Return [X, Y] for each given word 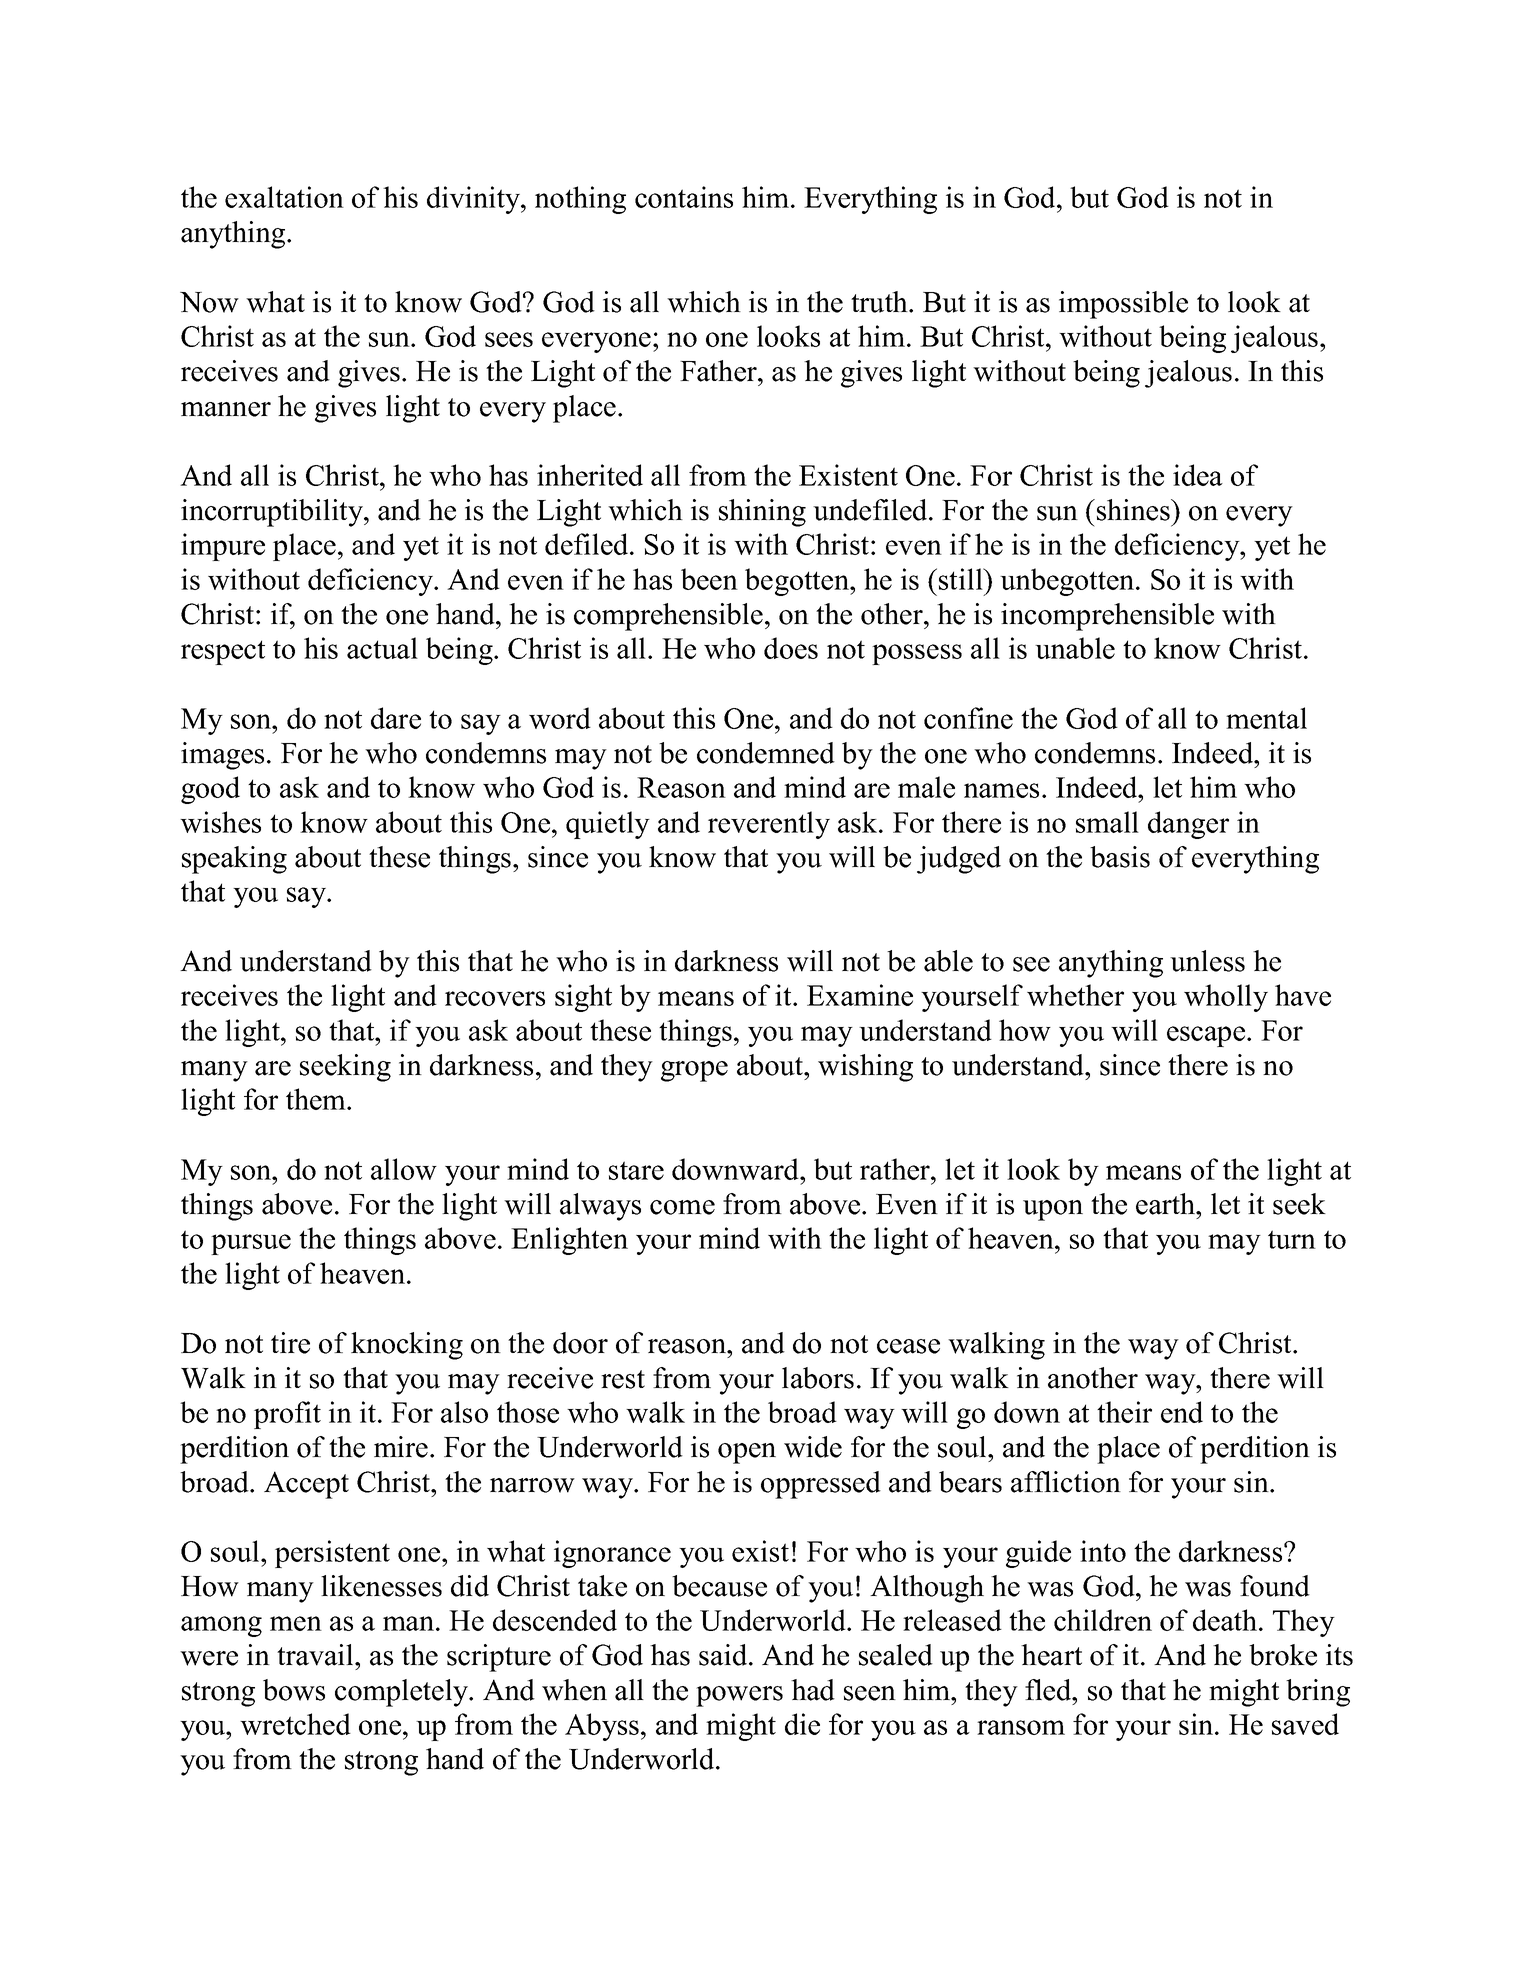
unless [1207, 961]
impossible [1123, 305]
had [813, 1690]
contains [684, 197]
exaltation [284, 197]
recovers [495, 998]
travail [316, 1655]
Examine [860, 995]
